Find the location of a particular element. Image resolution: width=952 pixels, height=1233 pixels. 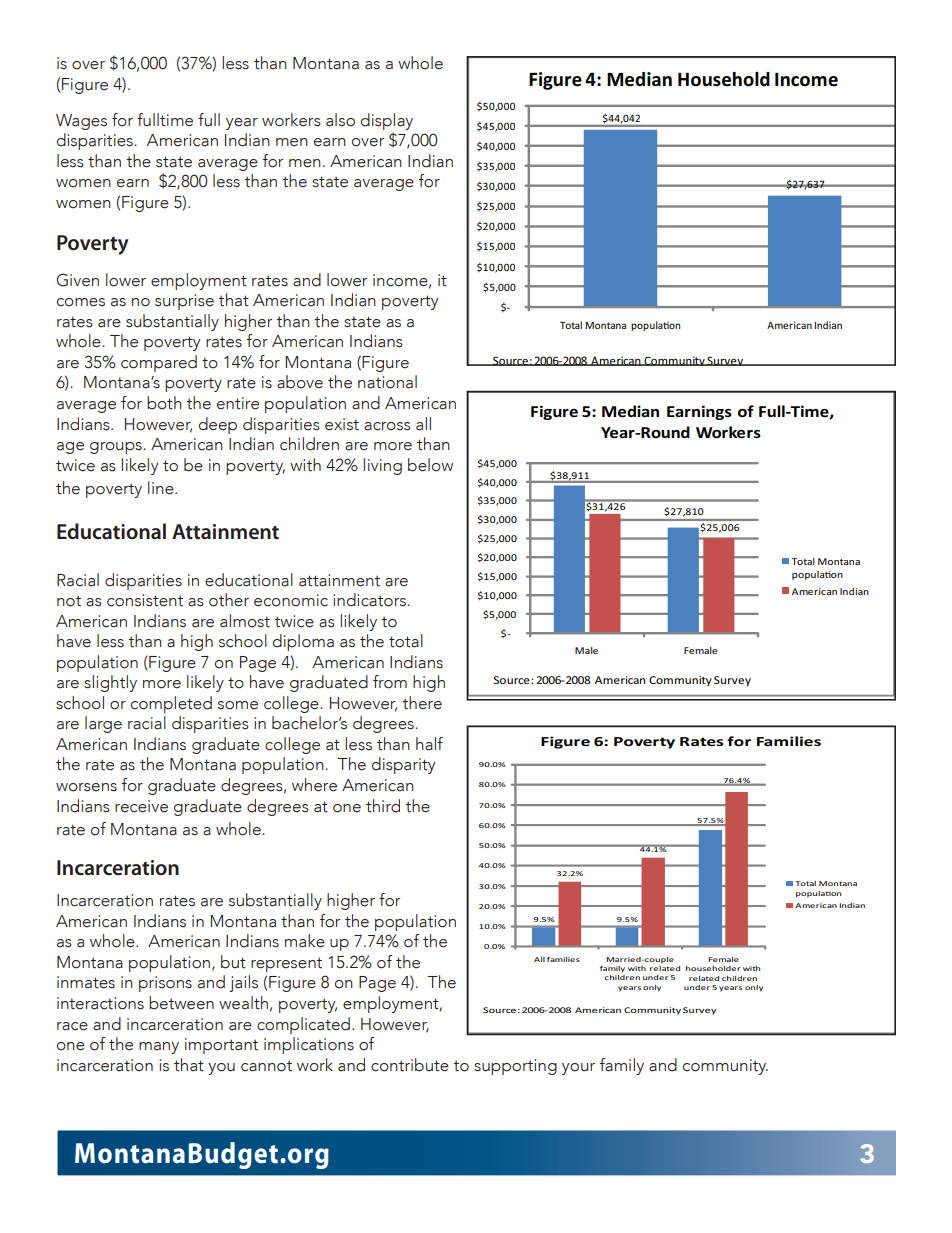

indicators is located at coordinates (370, 600).
